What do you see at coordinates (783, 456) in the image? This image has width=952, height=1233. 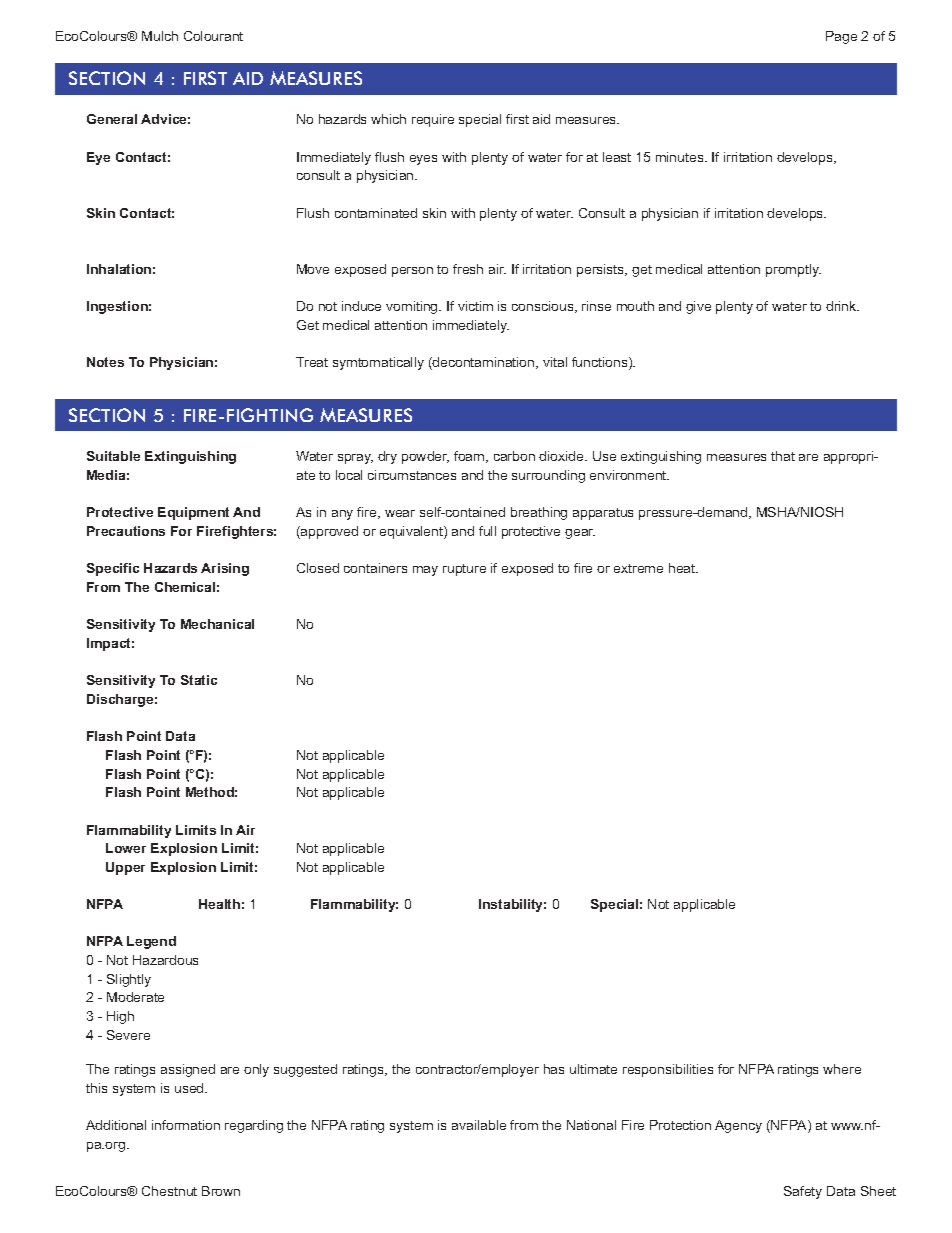 I see `that` at bounding box center [783, 456].
